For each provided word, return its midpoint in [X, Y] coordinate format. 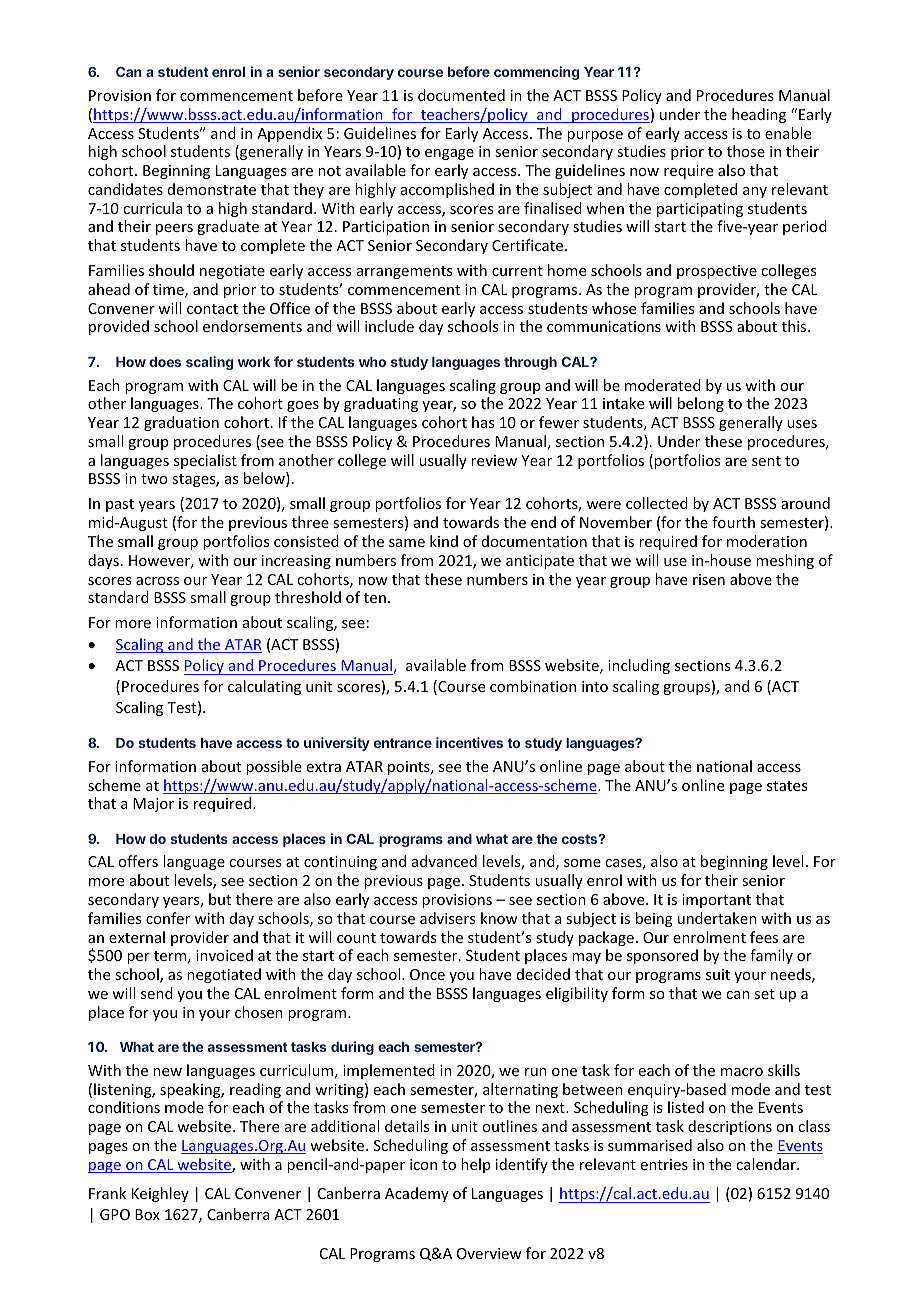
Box [147, 1214]
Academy [417, 1194]
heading [759, 115]
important [716, 901]
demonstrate [212, 189]
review [494, 460]
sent [766, 461]
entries [664, 1164]
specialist [205, 461]
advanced [444, 861]
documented [461, 95]
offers [138, 861]
